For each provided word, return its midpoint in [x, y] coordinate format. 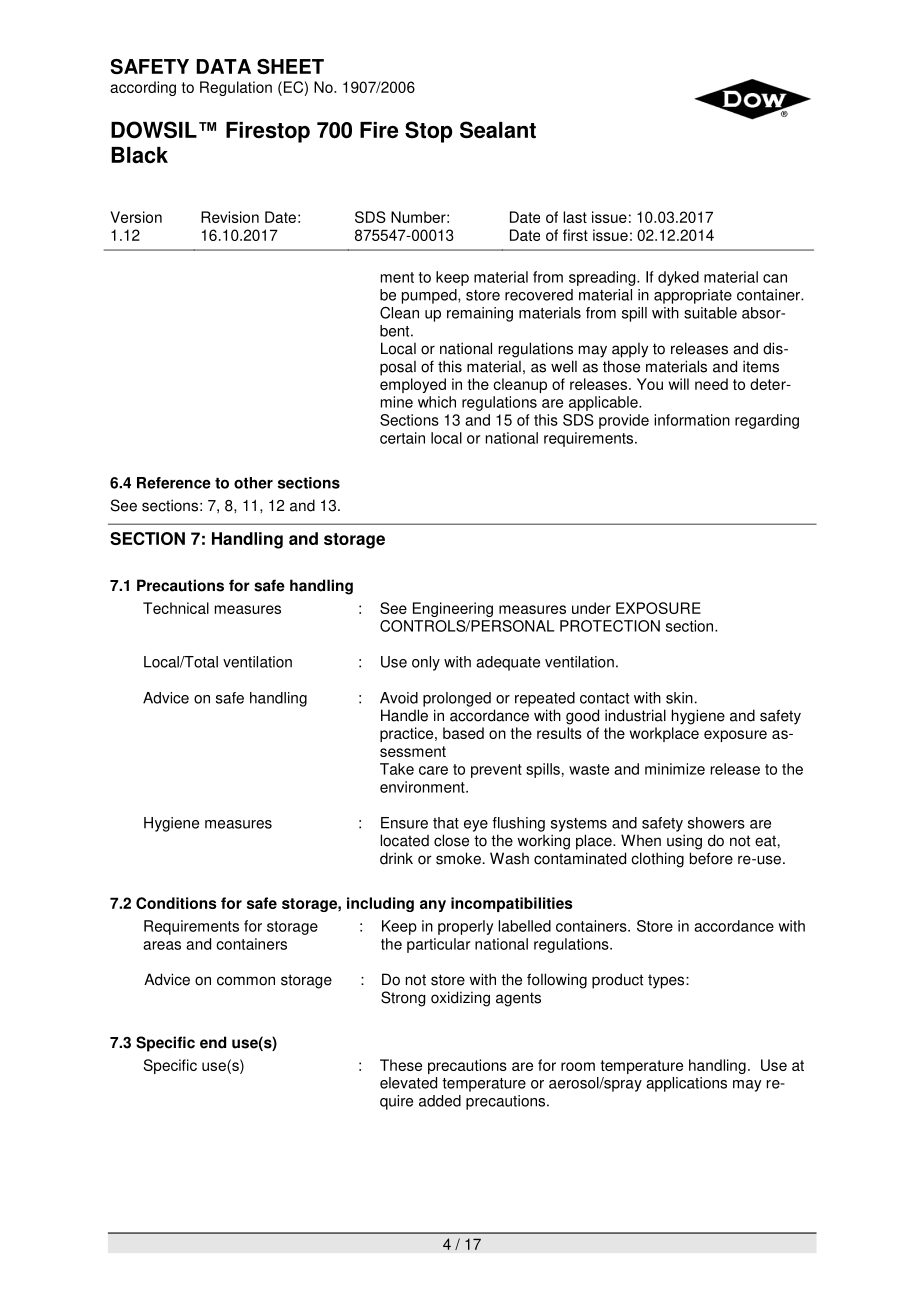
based [463, 733]
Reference [174, 483]
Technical [176, 608]
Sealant [498, 130]
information [692, 420]
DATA [223, 66]
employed [413, 385]
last [575, 217]
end [213, 1042]
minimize [675, 769]
